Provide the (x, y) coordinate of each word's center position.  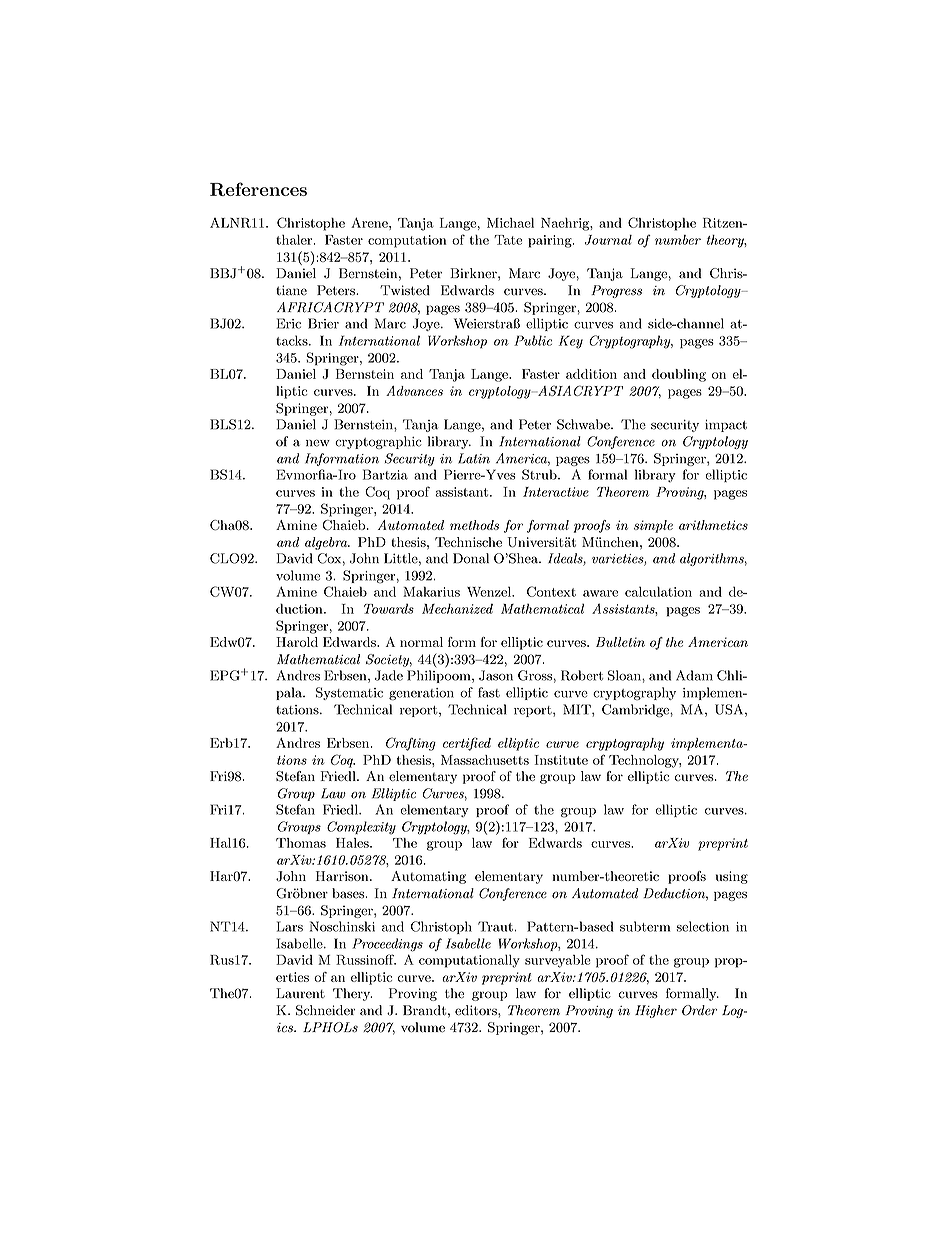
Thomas (301, 843)
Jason (496, 675)
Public (533, 340)
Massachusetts (485, 760)
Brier (323, 323)
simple (653, 526)
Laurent (300, 993)
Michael (510, 223)
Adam (694, 675)
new (318, 443)
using (732, 877)
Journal (608, 240)
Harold (297, 642)
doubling (679, 375)
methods (474, 525)
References (258, 189)
